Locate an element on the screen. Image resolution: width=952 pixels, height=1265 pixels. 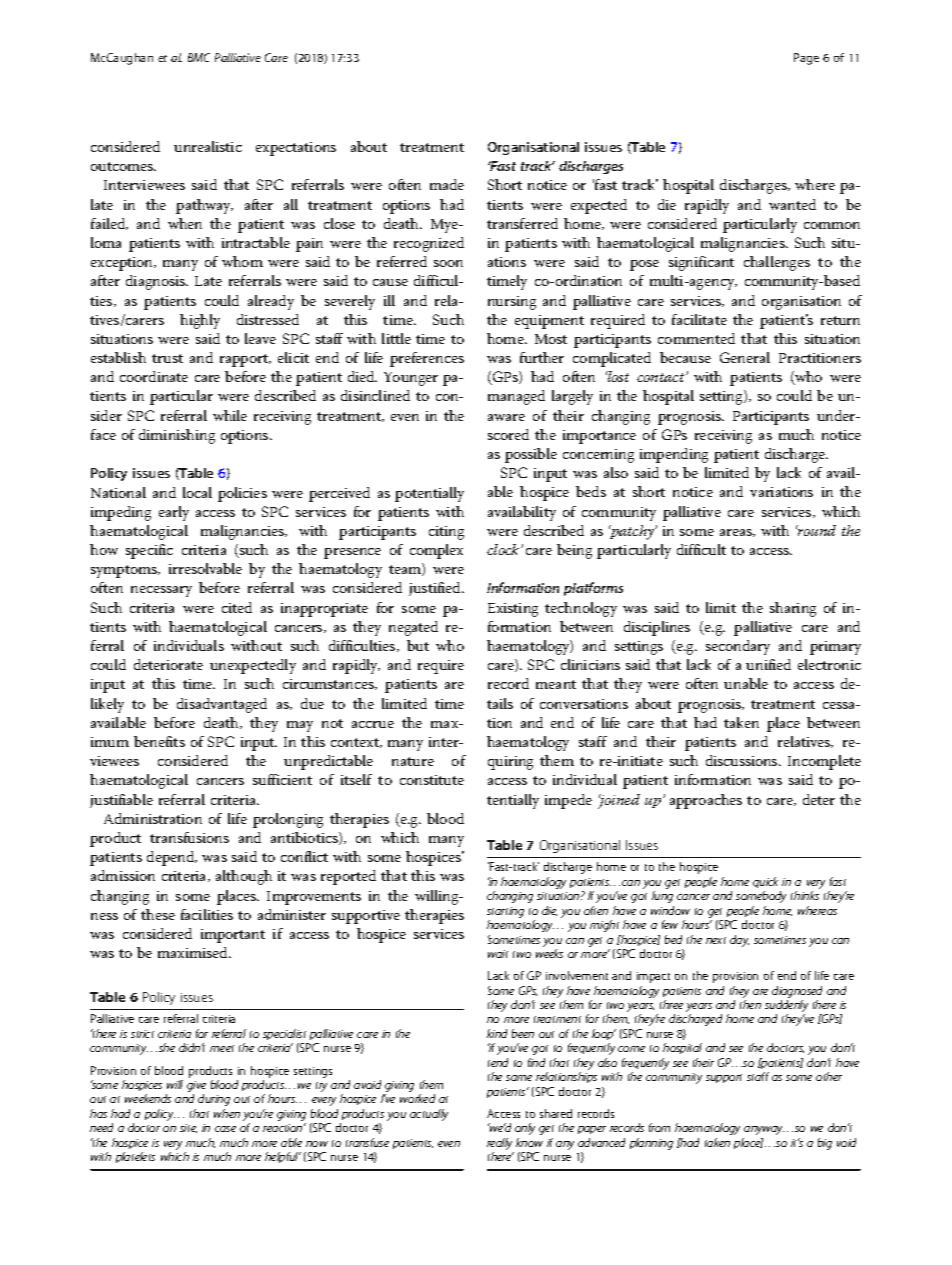
Page is located at coordinates (806, 59).
